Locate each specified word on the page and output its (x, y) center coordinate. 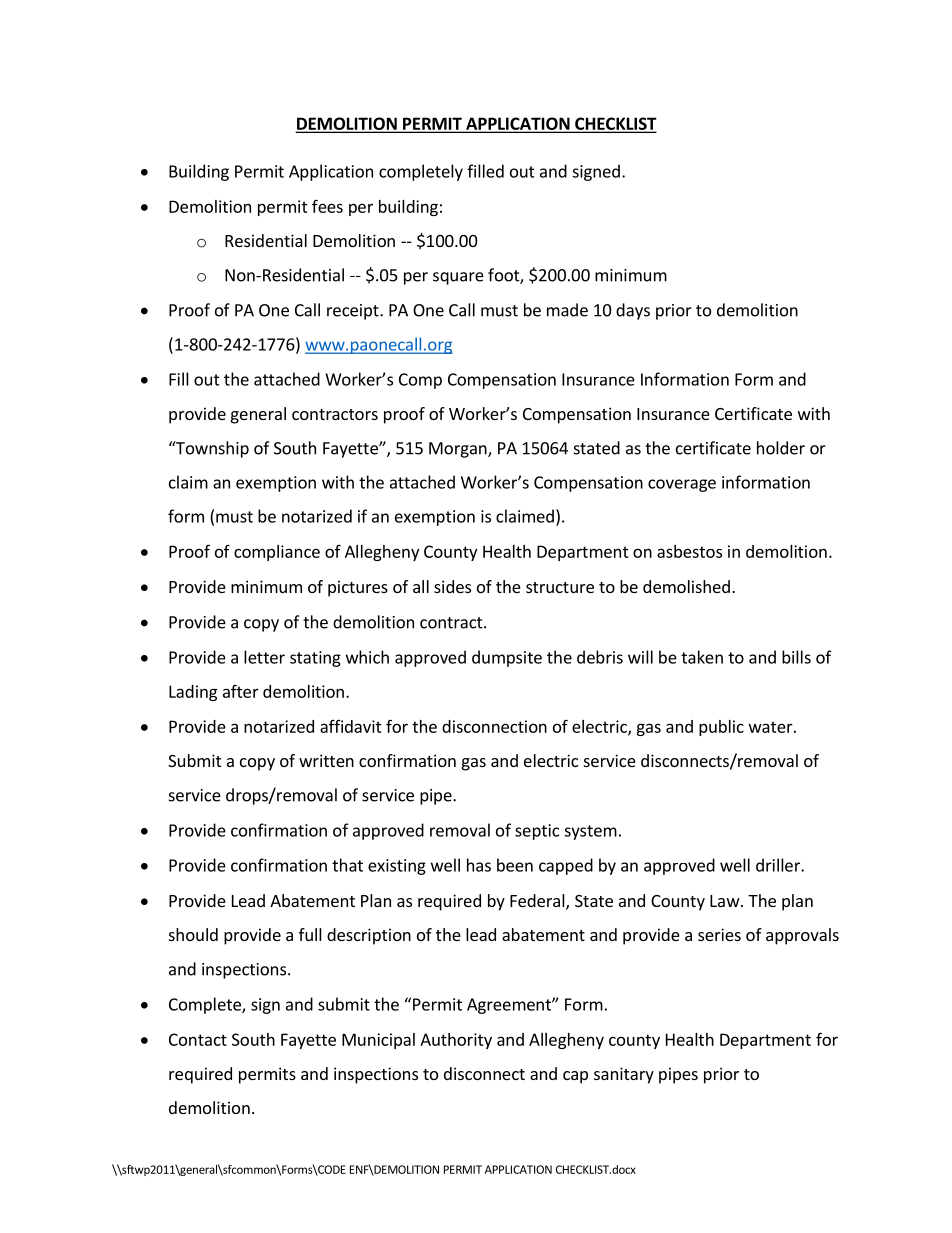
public (721, 728)
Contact (198, 1039)
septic (537, 832)
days (633, 311)
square (458, 278)
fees (327, 206)
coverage (682, 485)
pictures (358, 588)
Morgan (459, 450)
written (326, 760)
